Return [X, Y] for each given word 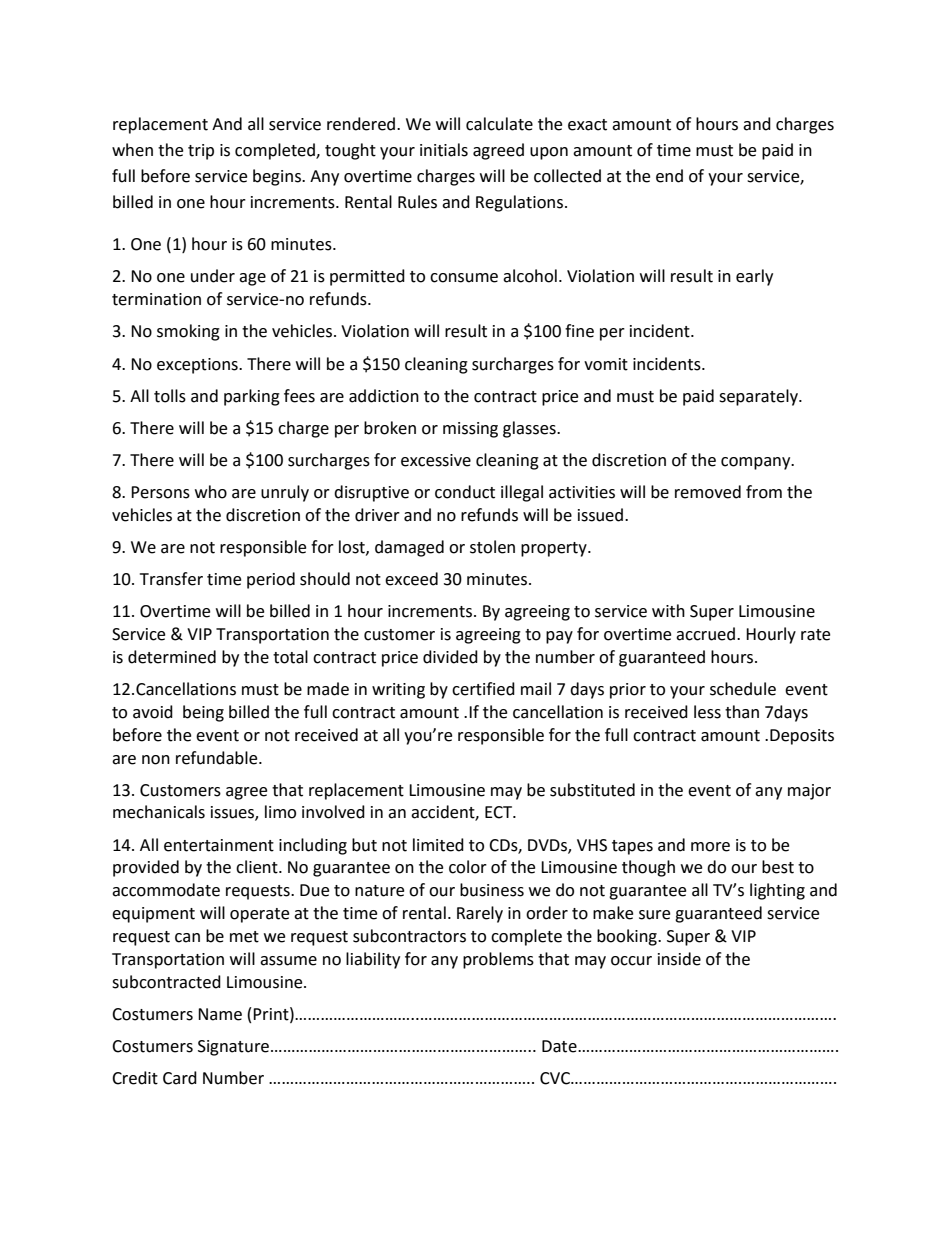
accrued [707, 634]
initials [444, 150]
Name [220, 1014]
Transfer [171, 579]
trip [201, 152]
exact [587, 125]
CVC [556, 1078]
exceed [411, 579]
